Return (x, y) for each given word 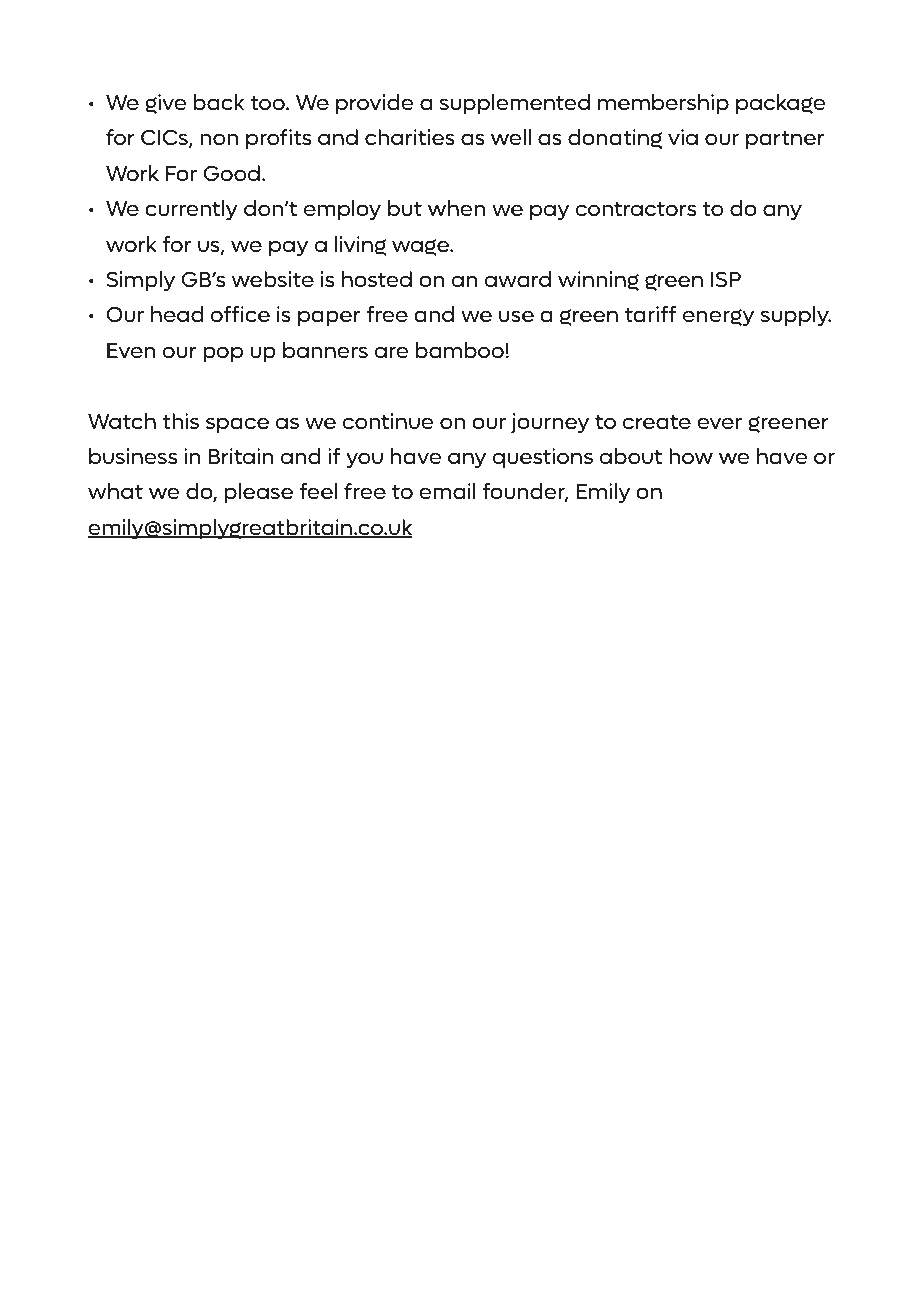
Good (231, 173)
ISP (726, 279)
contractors (636, 209)
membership (663, 104)
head (177, 314)
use (516, 316)
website (273, 279)
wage (421, 247)
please (259, 493)
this (181, 421)
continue (388, 421)
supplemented (515, 104)
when (457, 208)
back (219, 102)
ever (719, 423)
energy (718, 318)
